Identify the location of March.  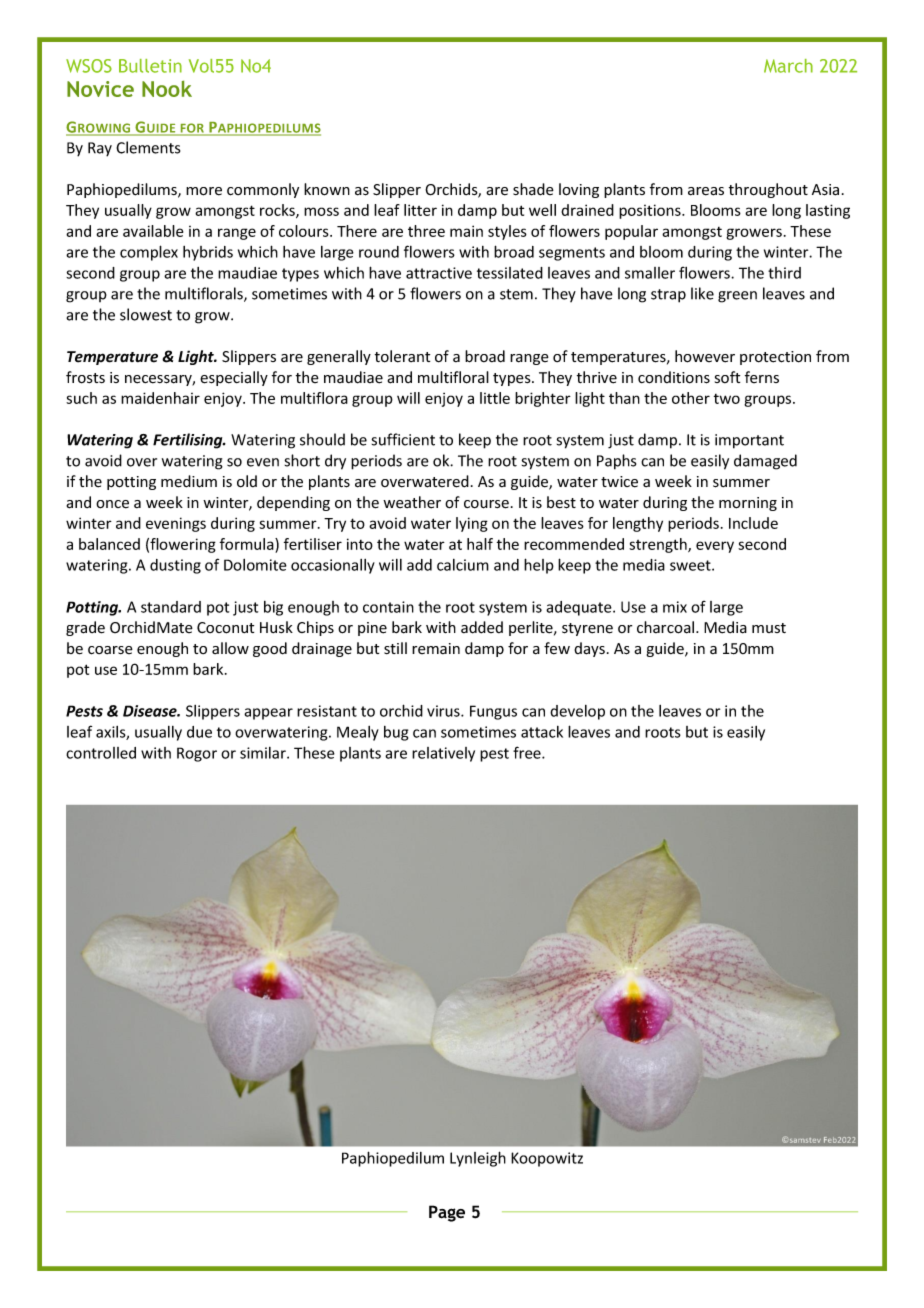
(788, 66).
